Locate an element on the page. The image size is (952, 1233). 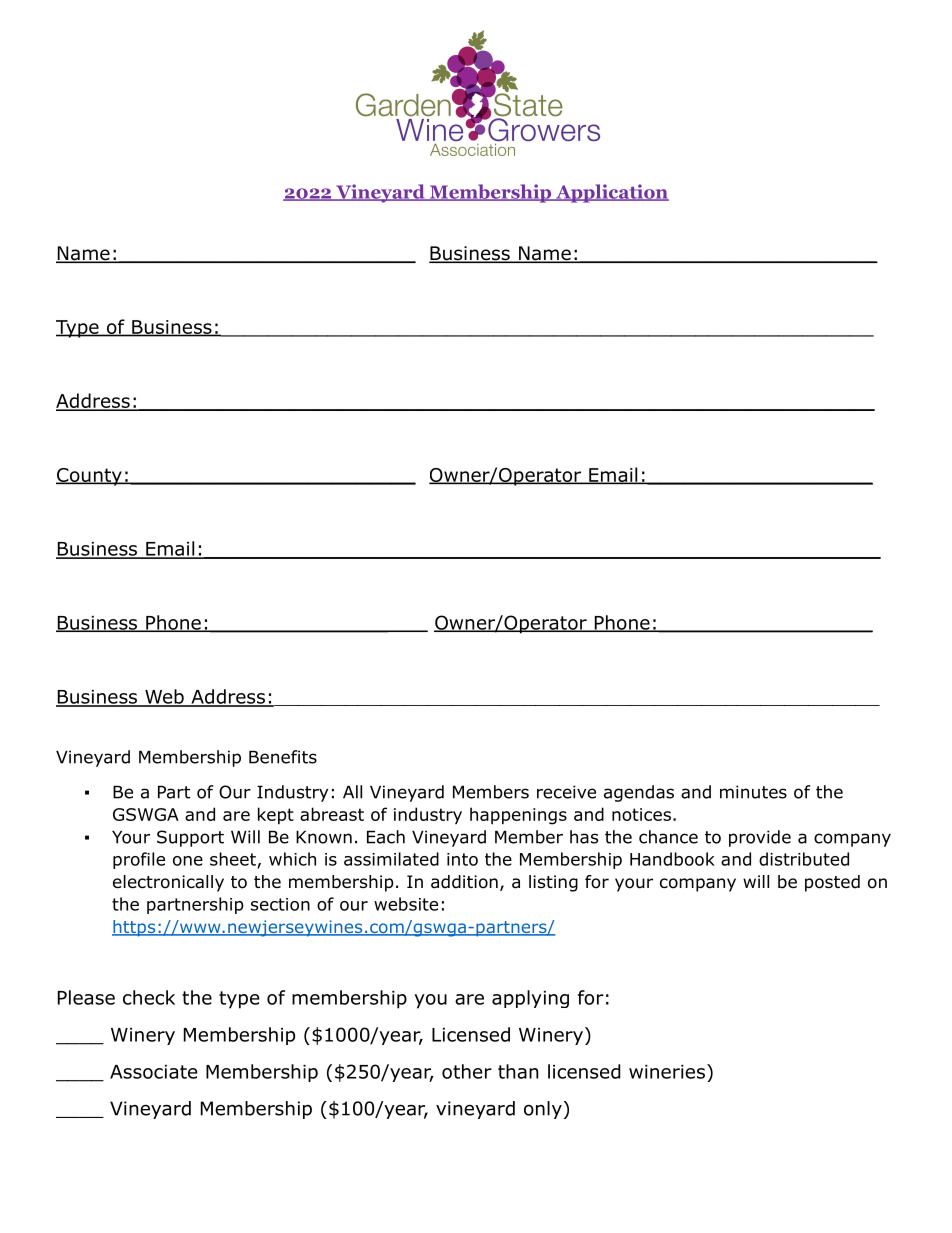
Benefits is located at coordinates (283, 757).
